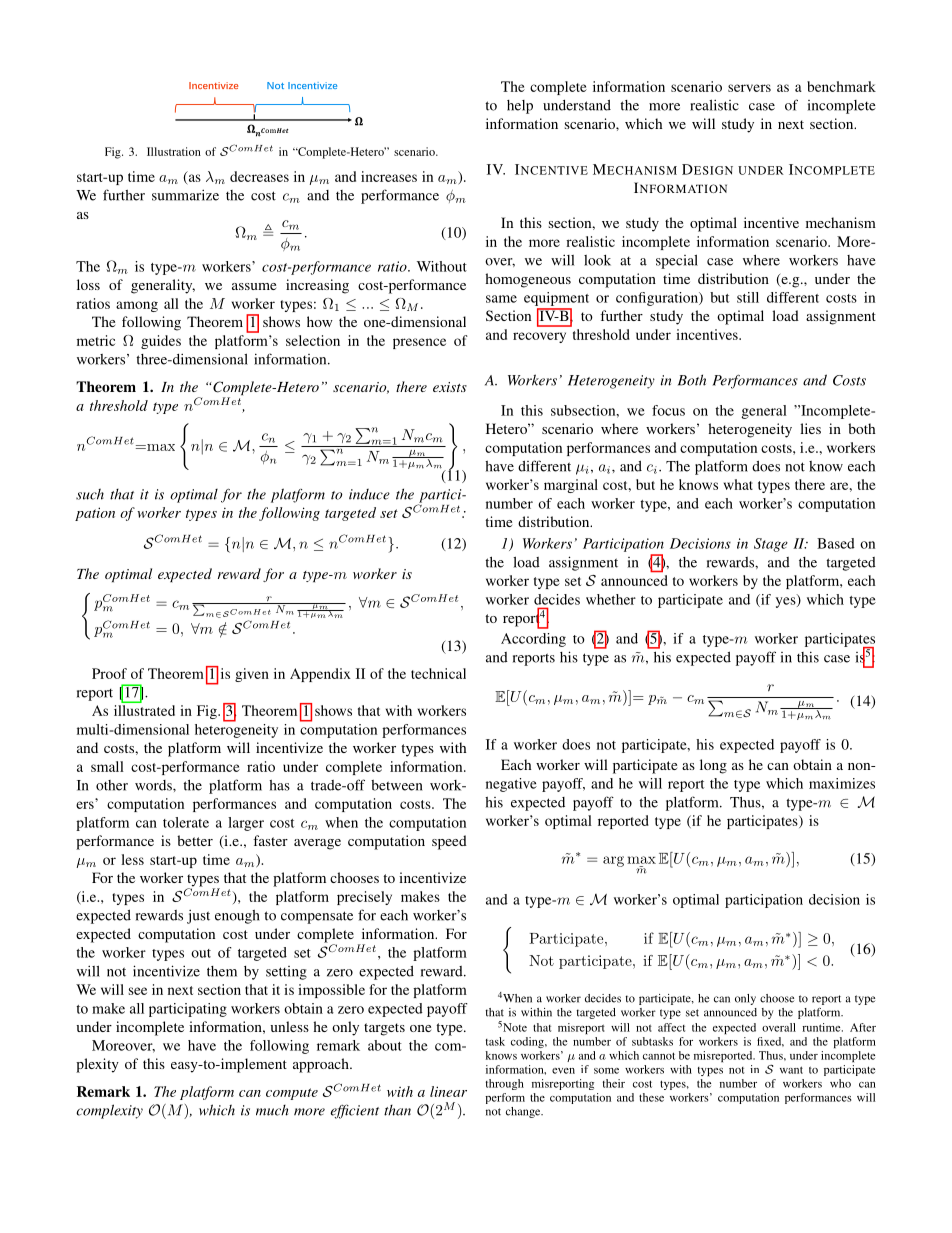  What do you see at coordinates (272, 1110) in the screenshot?
I see `much` at bounding box center [272, 1110].
